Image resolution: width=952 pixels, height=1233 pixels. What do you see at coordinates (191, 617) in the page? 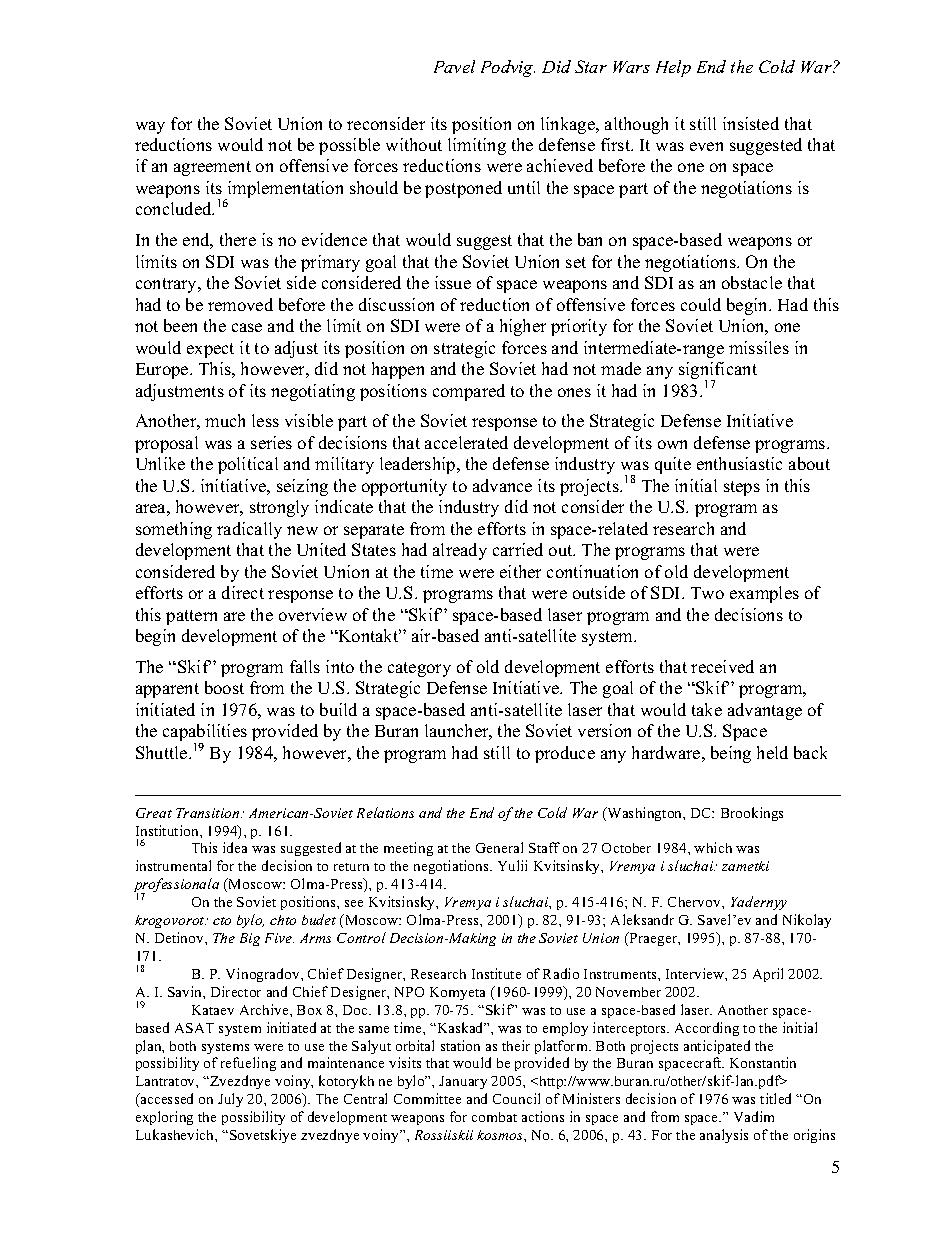
I see `pattern` at bounding box center [191, 617].
